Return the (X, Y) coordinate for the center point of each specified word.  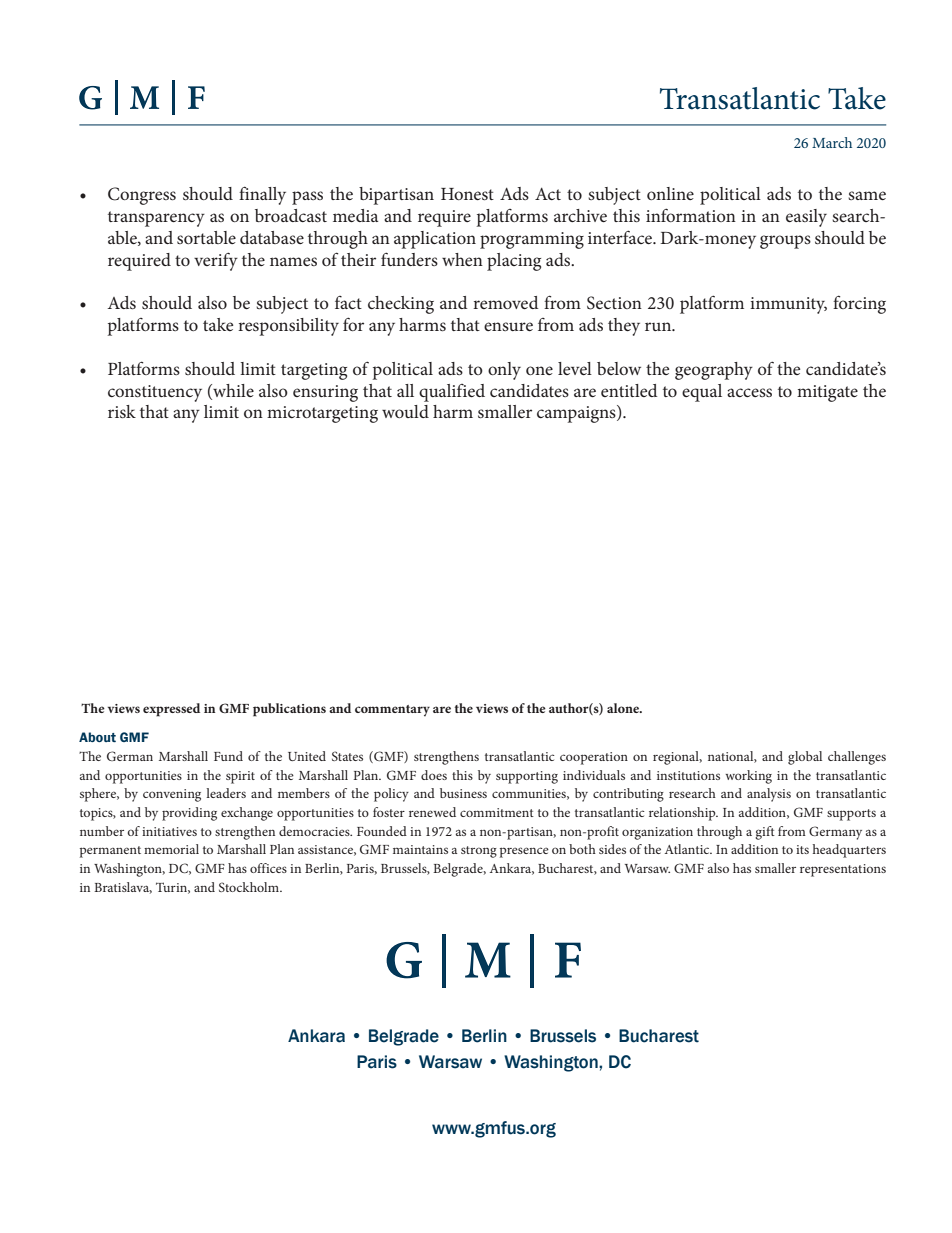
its (802, 849)
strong (479, 852)
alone (624, 708)
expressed (171, 710)
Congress (142, 196)
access (749, 392)
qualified (452, 393)
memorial (171, 849)
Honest (467, 194)
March (832, 142)
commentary (392, 711)
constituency (155, 393)
